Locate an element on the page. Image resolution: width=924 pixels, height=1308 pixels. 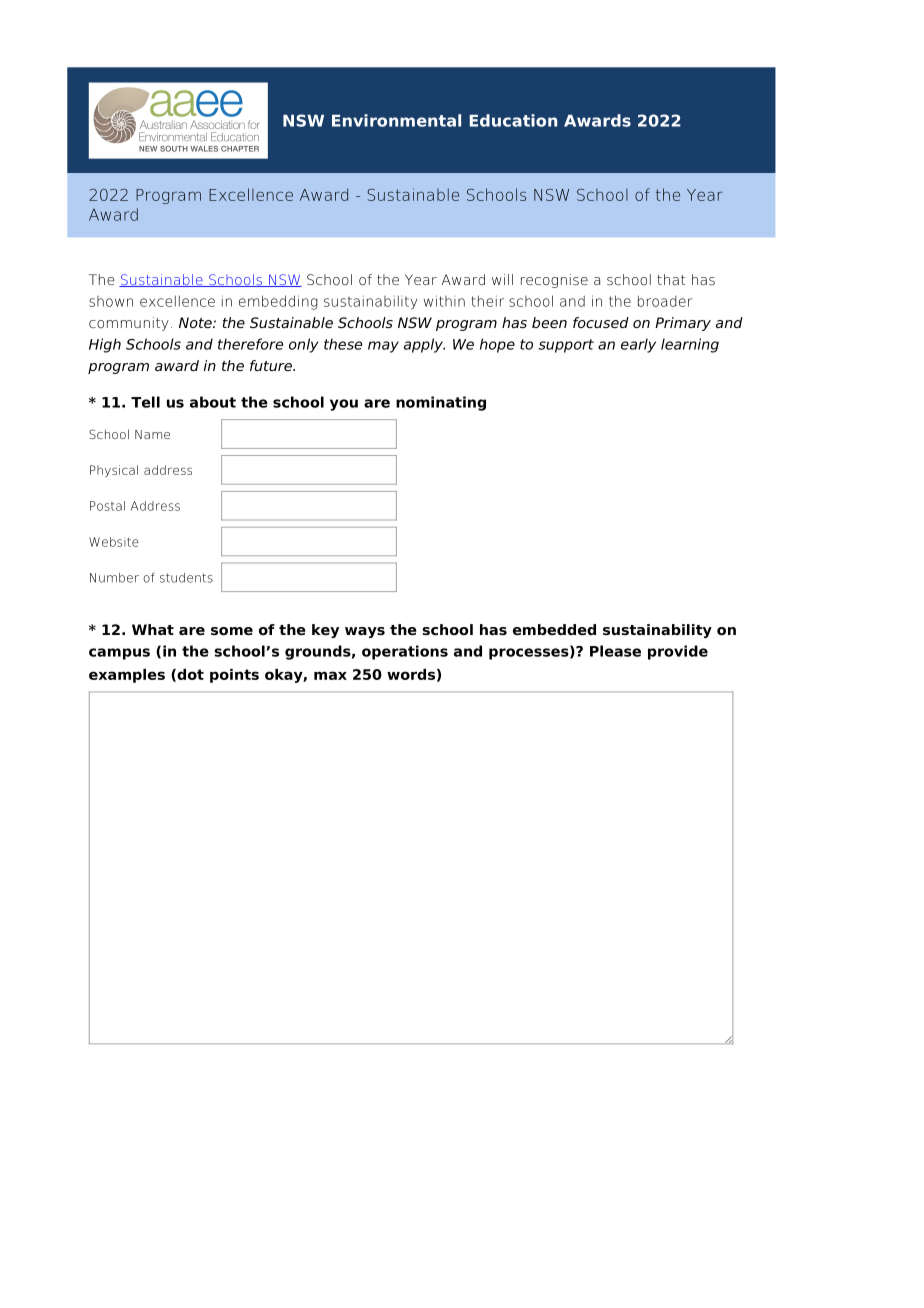
Please is located at coordinates (615, 651).
